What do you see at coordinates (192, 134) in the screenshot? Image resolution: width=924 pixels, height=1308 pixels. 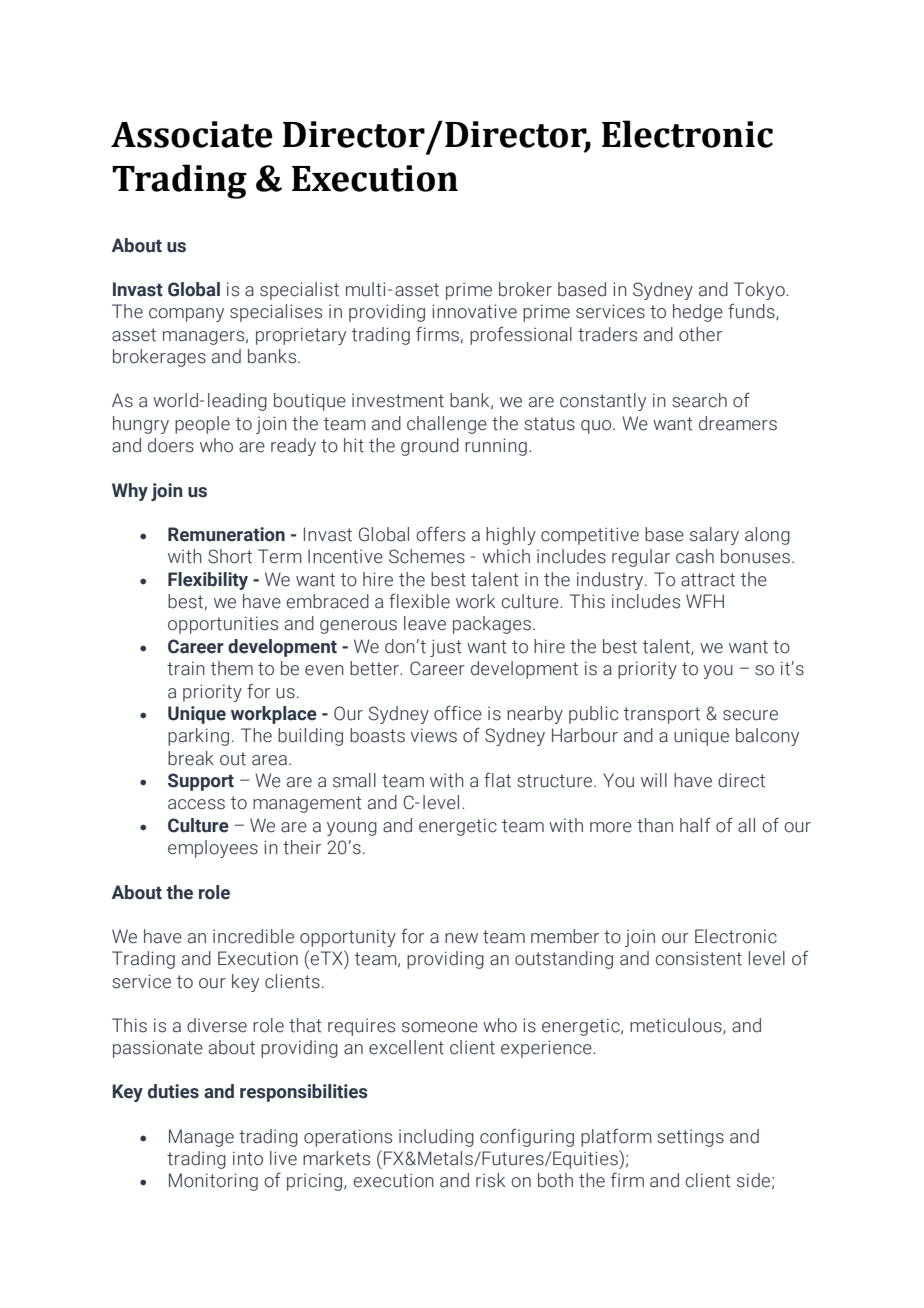 I see `Associate` at bounding box center [192, 134].
